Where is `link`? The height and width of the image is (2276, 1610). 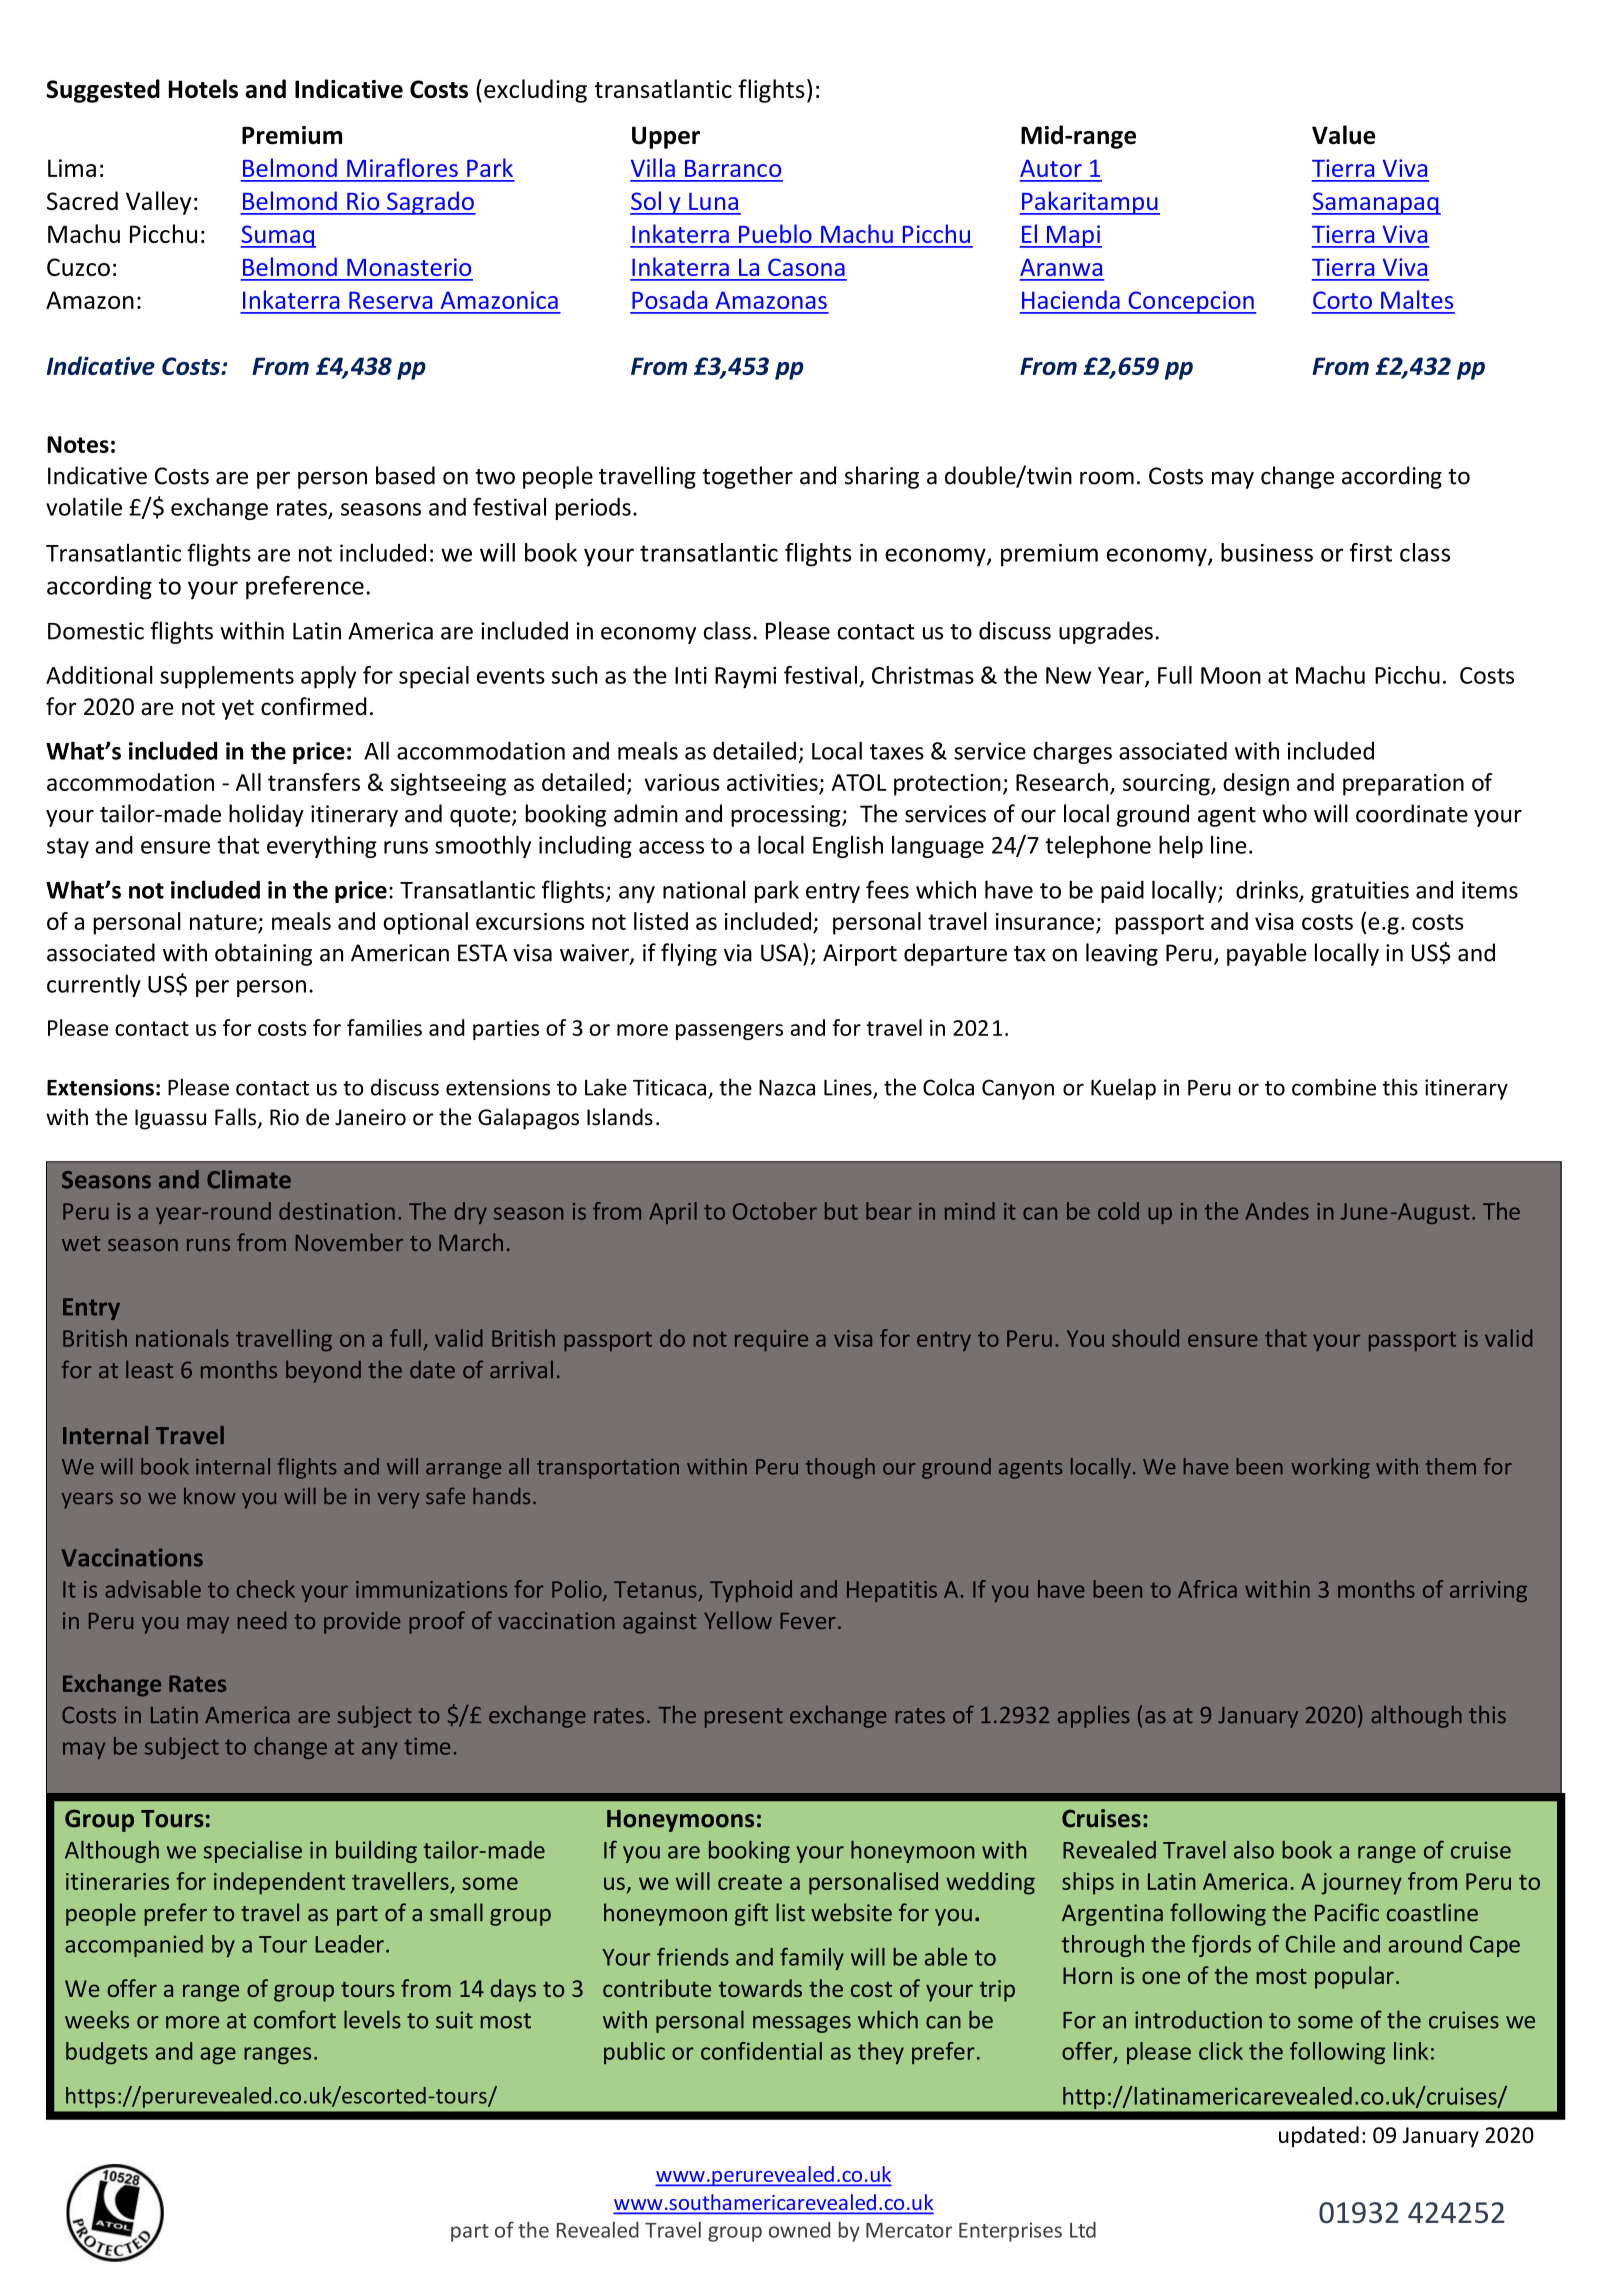 link is located at coordinates (1411, 2051).
